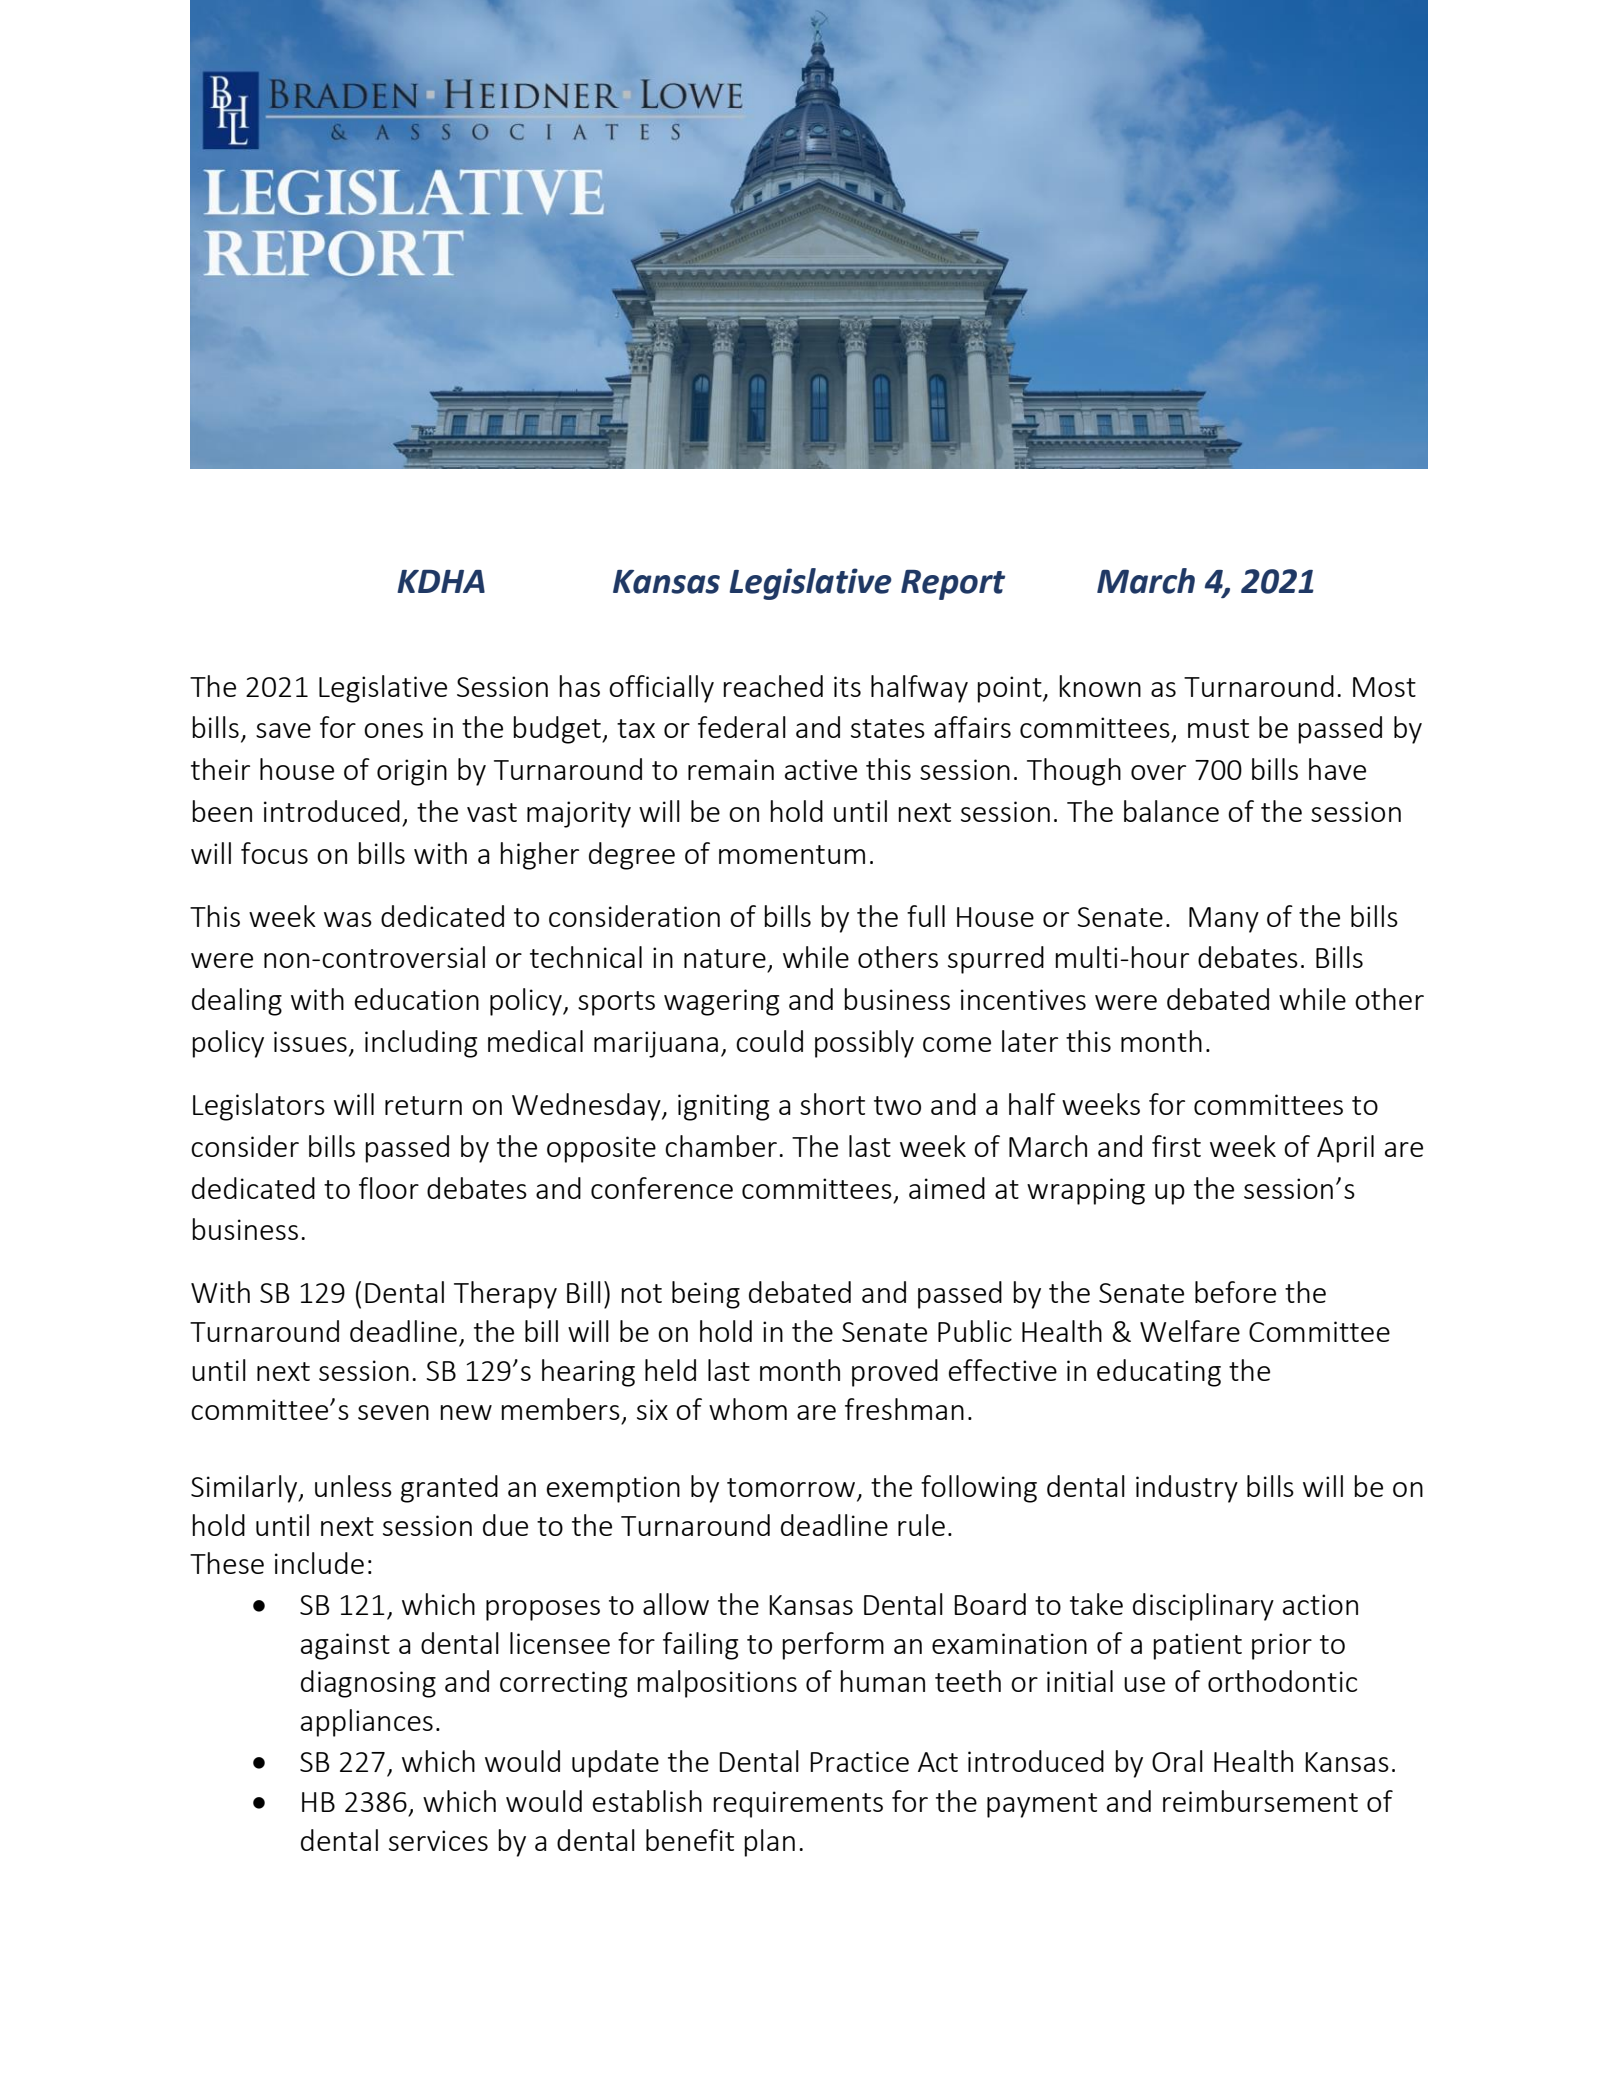  I want to click on seven, so click(393, 1412).
